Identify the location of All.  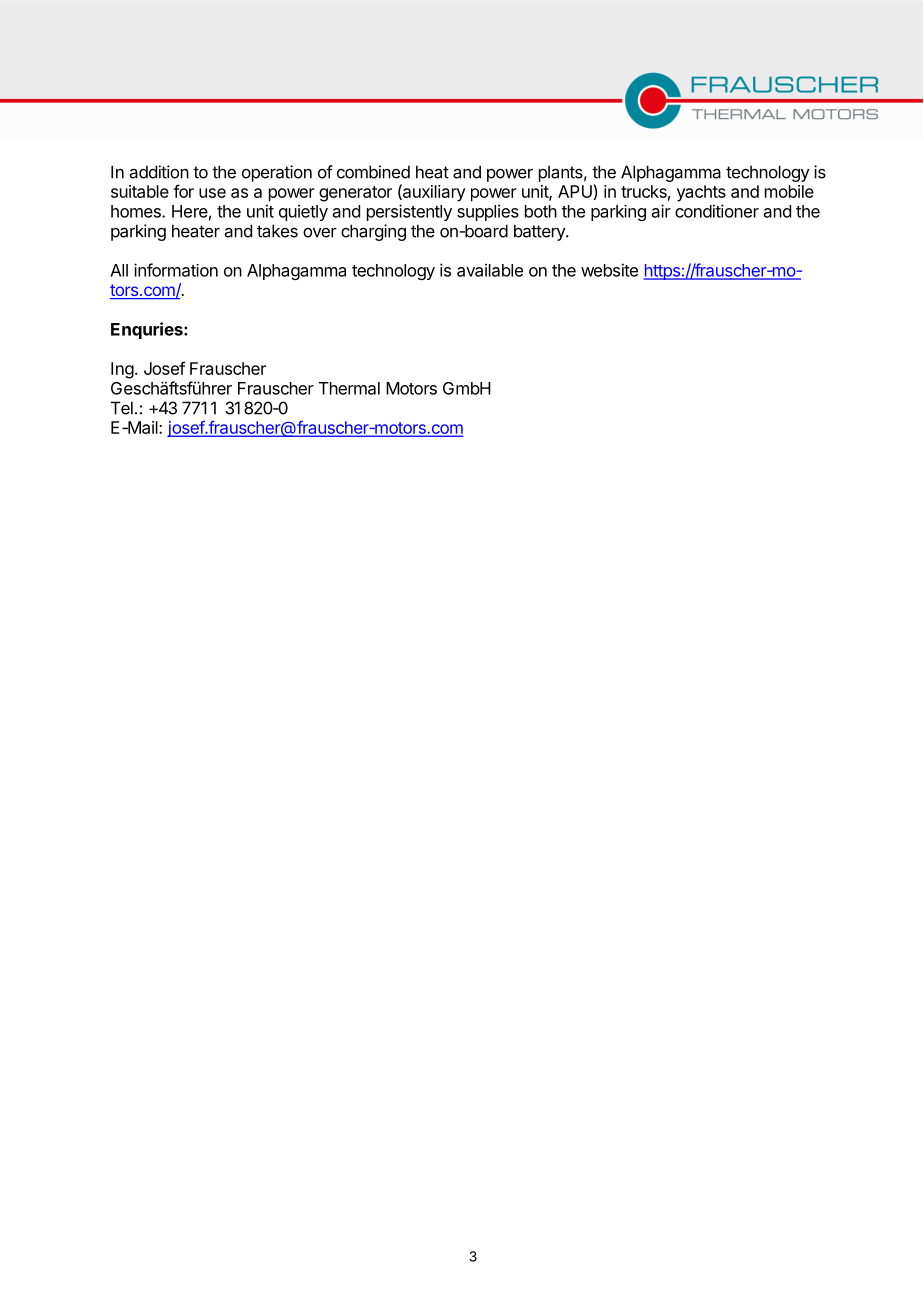
(119, 270).
